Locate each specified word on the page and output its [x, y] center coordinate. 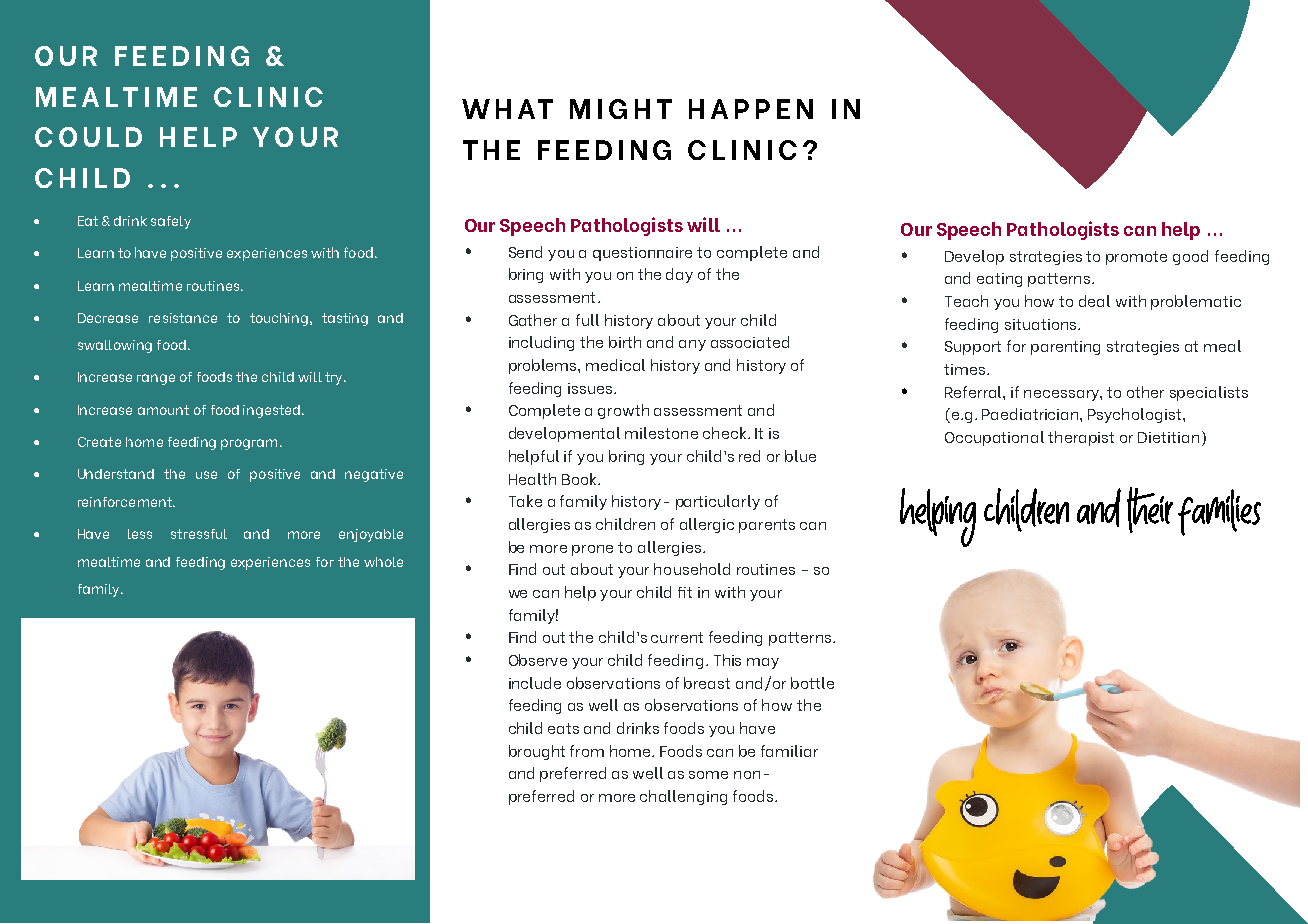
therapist [1081, 438]
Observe [538, 660]
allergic [707, 525]
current [677, 637]
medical [615, 365]
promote [1136, 258]
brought [537, 752]
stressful [199, 534]
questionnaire [642, 254]
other [1145, 392]
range [156, 379]
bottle [812, 683]
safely [171, 222]
